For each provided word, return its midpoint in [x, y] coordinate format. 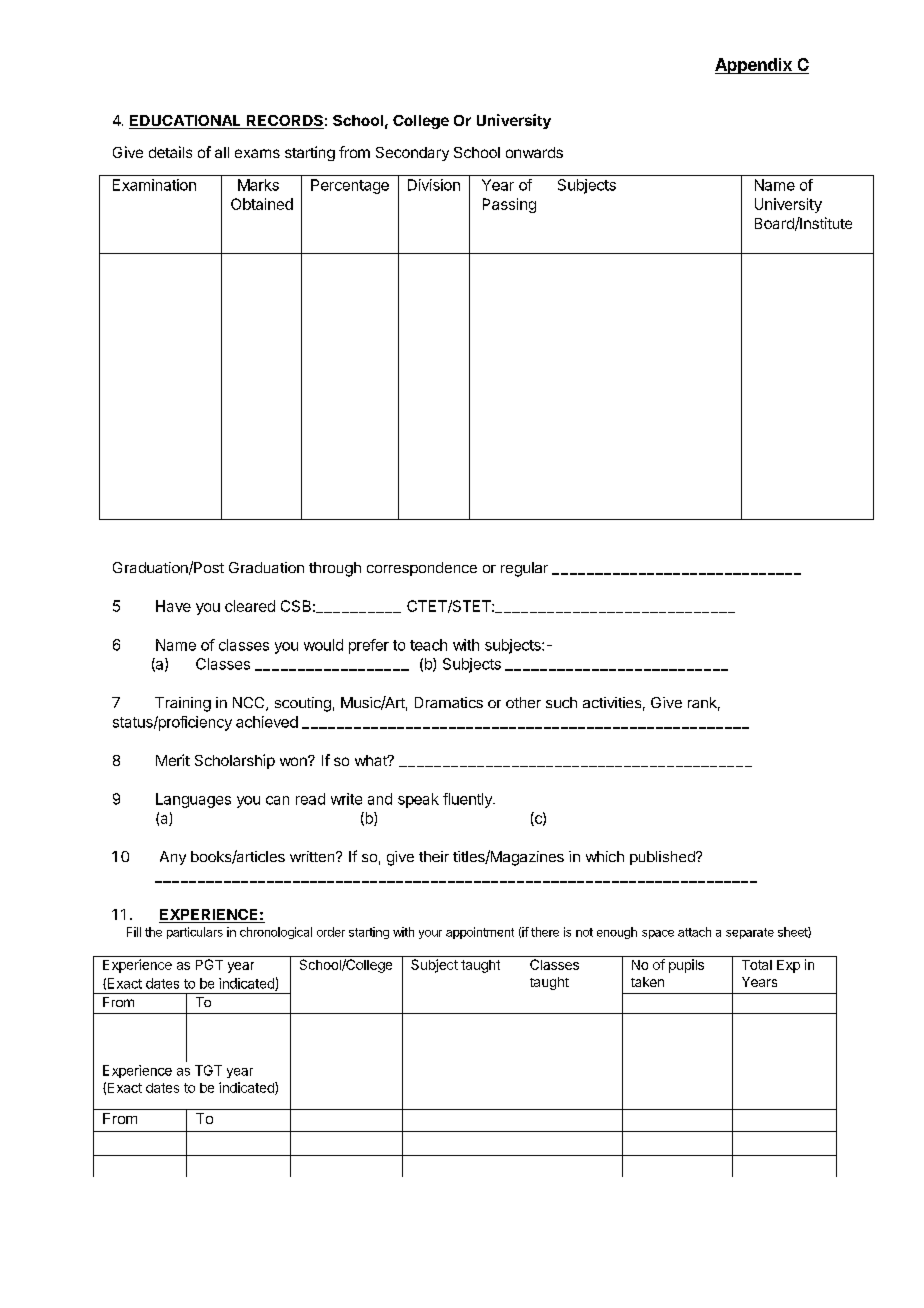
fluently [468, 800]
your [430, 934]
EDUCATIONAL [186, 122]
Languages [193, 800]
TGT [208, 1070]
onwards [534, 152]
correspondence [422, 569]
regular [524, 569]
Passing [509, 205]
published [663, 858]
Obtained [262, 204]
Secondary [412, 154]
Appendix [754, 66]
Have [173, 606]
